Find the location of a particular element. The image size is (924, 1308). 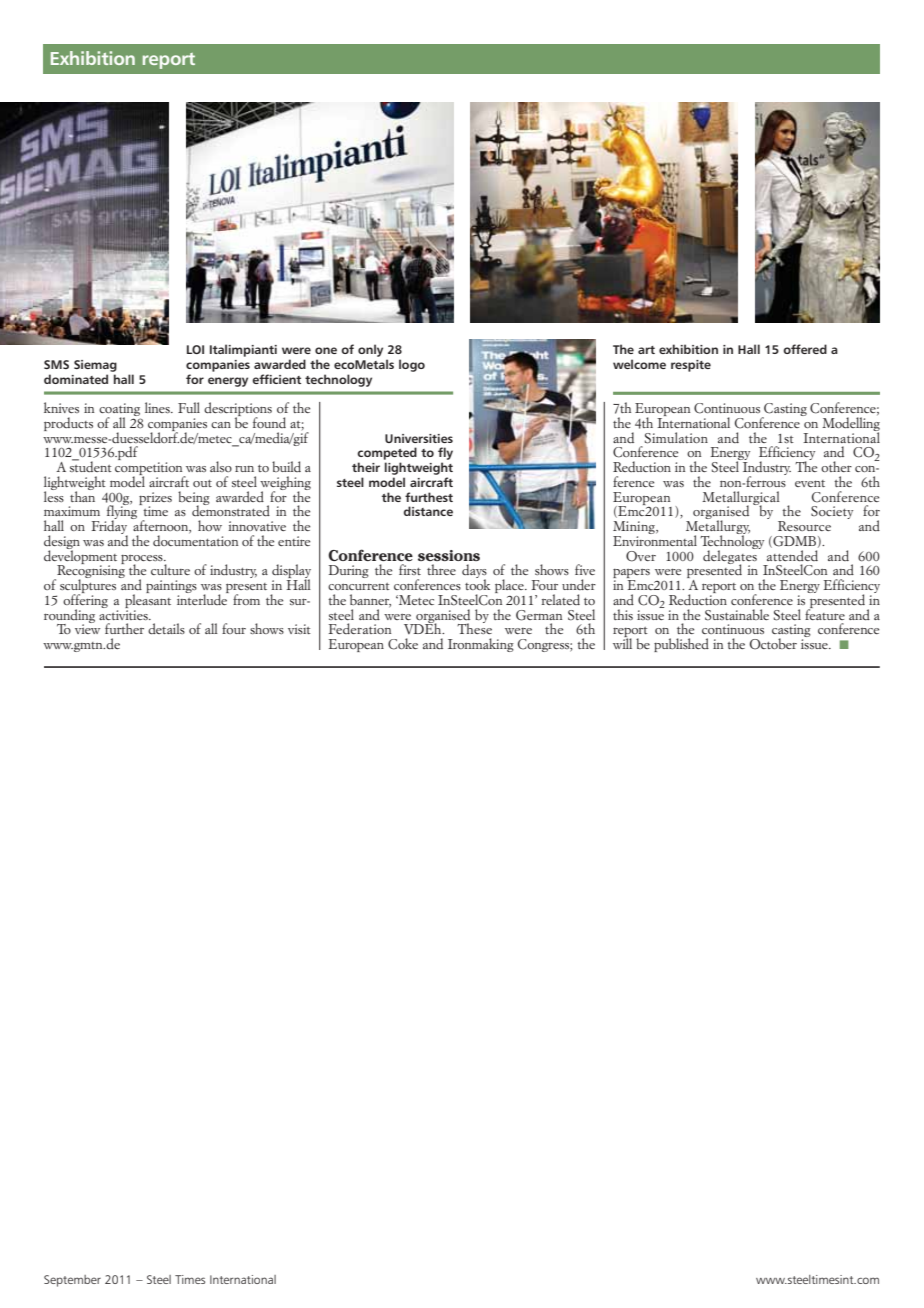

details is located at coordinates (166, 628).
